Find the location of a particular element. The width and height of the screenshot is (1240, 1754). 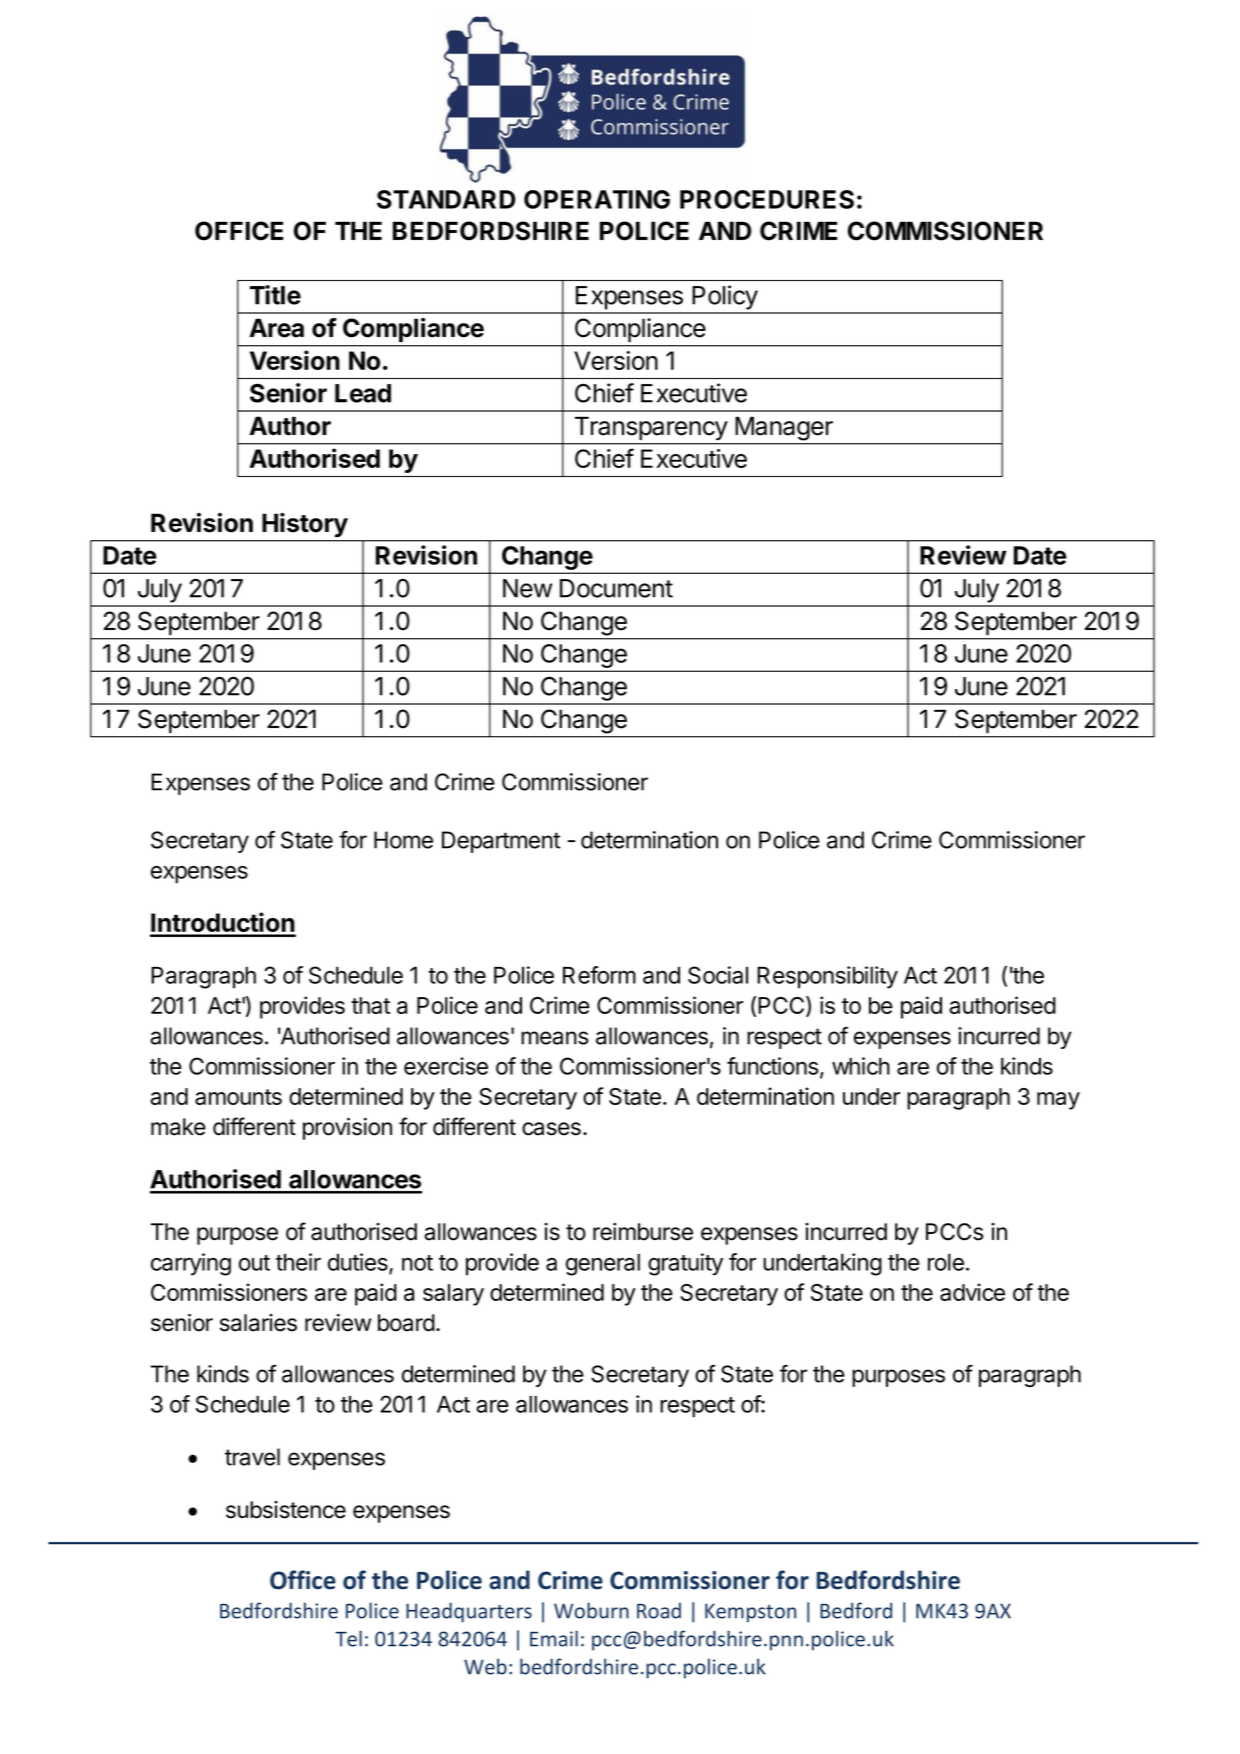

Tel is located at coordinates (348, 1638).
